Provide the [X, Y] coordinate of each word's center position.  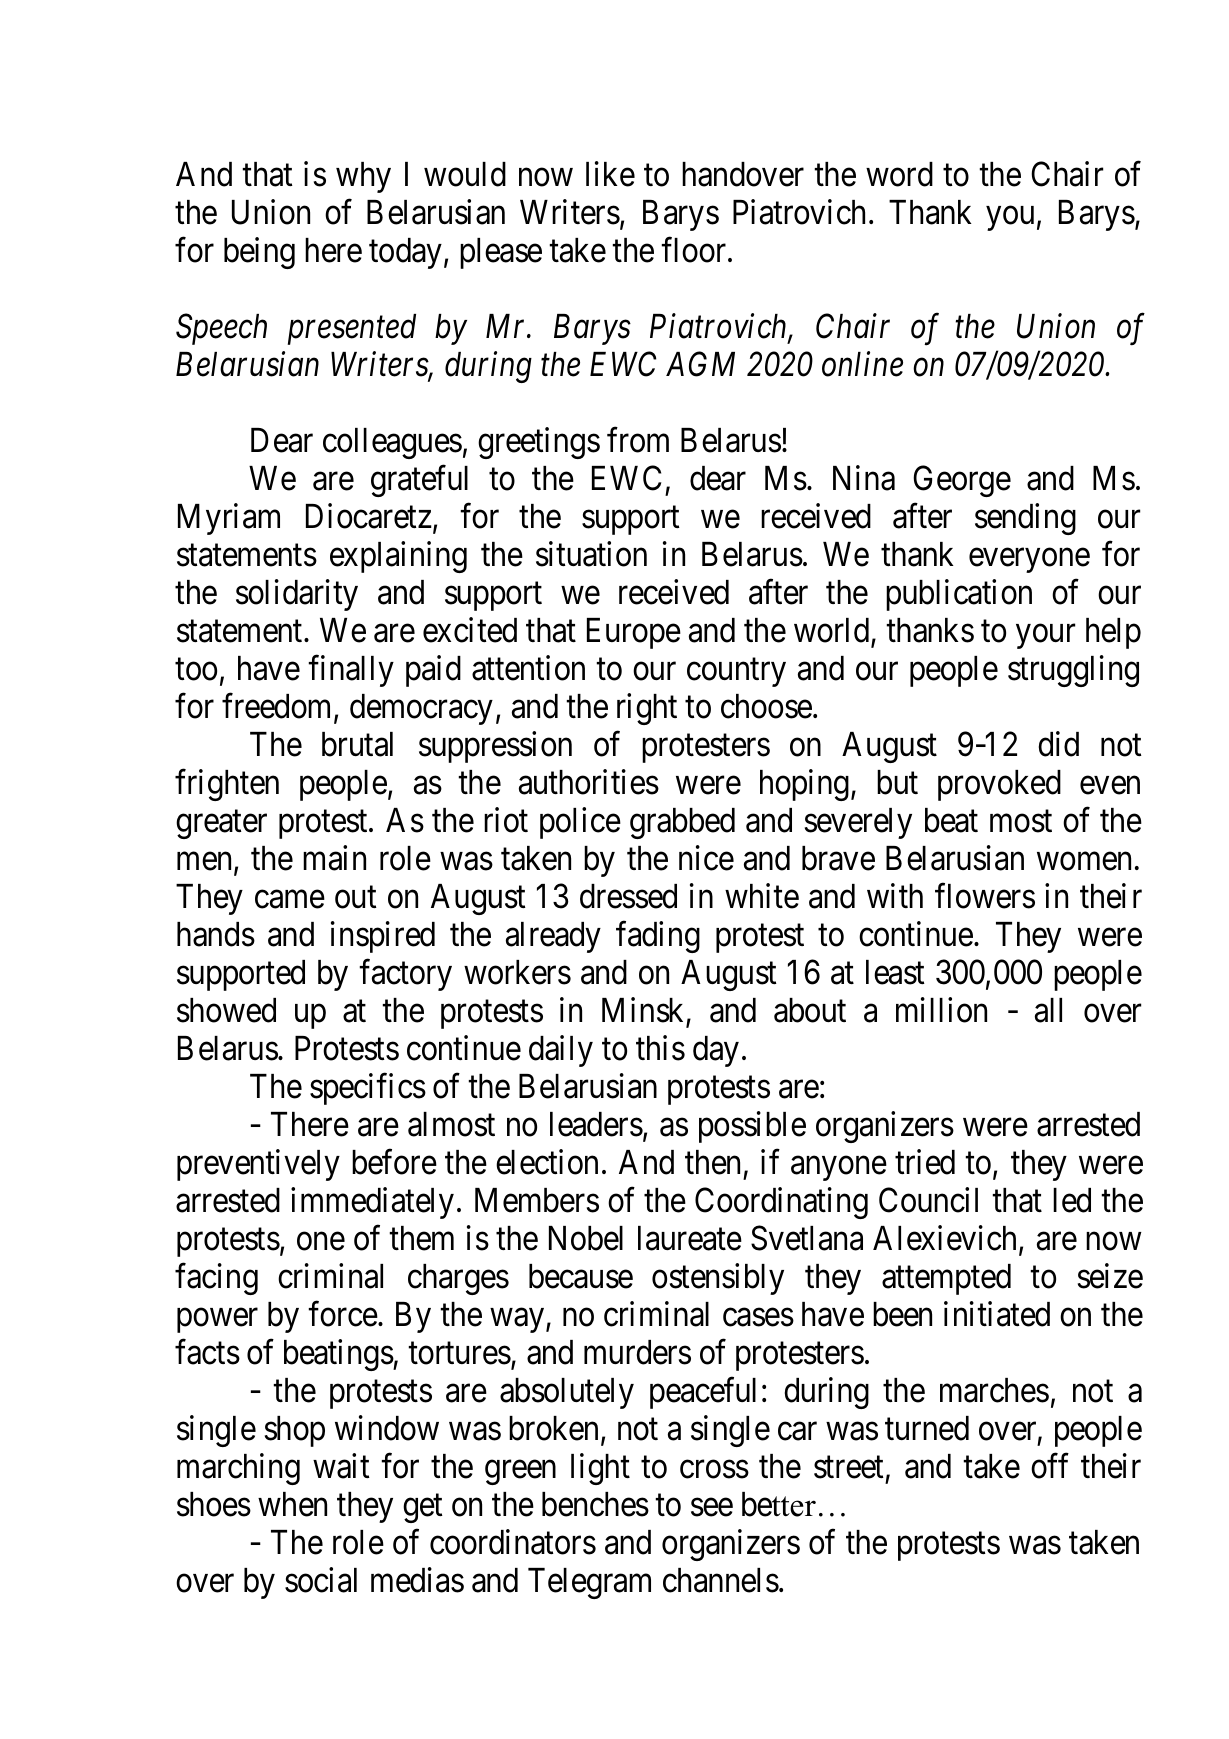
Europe [634, 633]
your [1045, 636]
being [259, 253]
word [899, 174]
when [292, 1504]
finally [351, 671]
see [712, 1508]
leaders [596, 1124]
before [394, 1162]
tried [925, 1162]
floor [695, 250]
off [1050, 1466]
